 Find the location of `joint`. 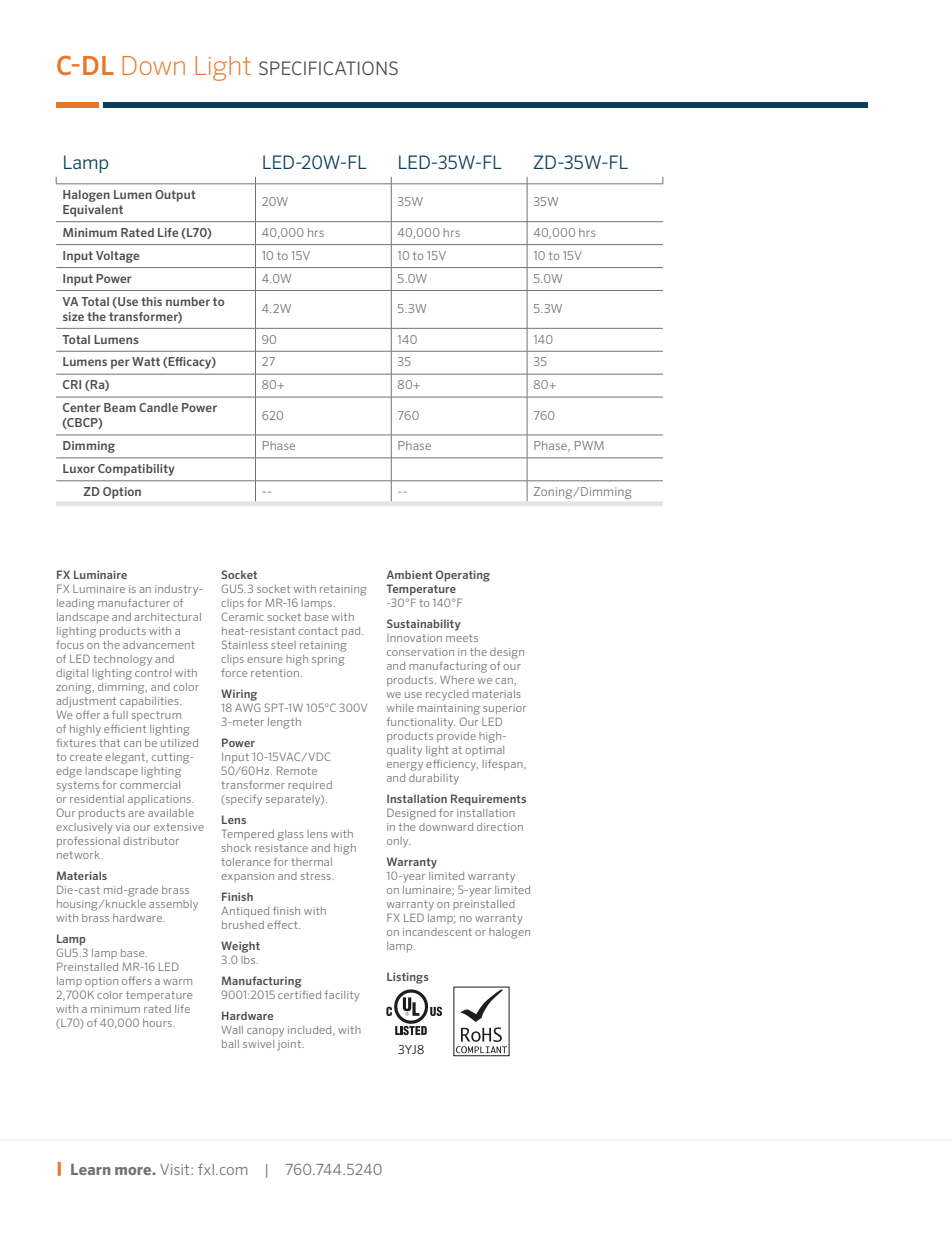

joint is located at coordinates (290, 1045).
